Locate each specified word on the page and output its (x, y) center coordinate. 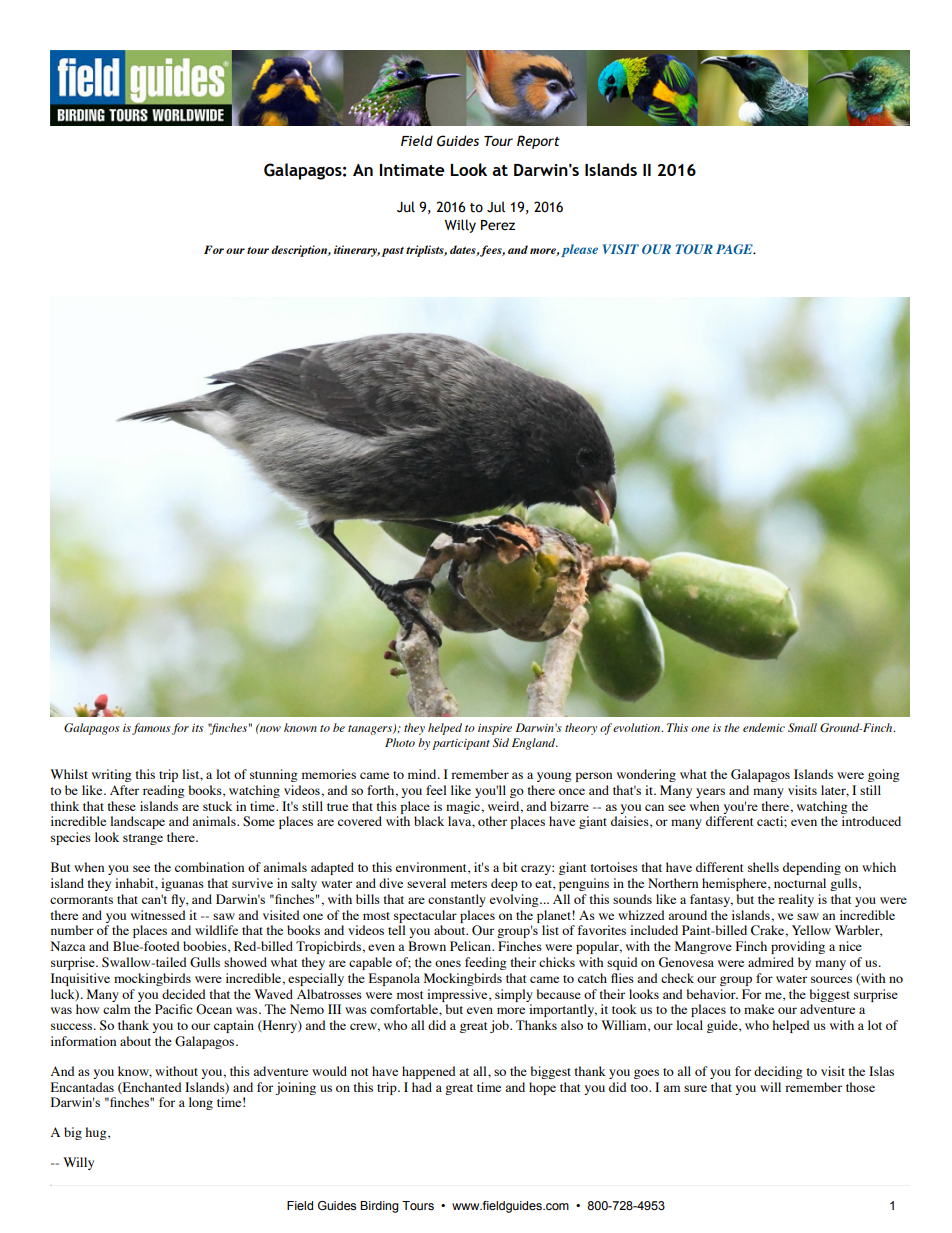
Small (802, 727)
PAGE (735, 249)
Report (538, 142)
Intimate (412, 170)
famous (151, 729)
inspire (495, 729)
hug (97, 1133)
